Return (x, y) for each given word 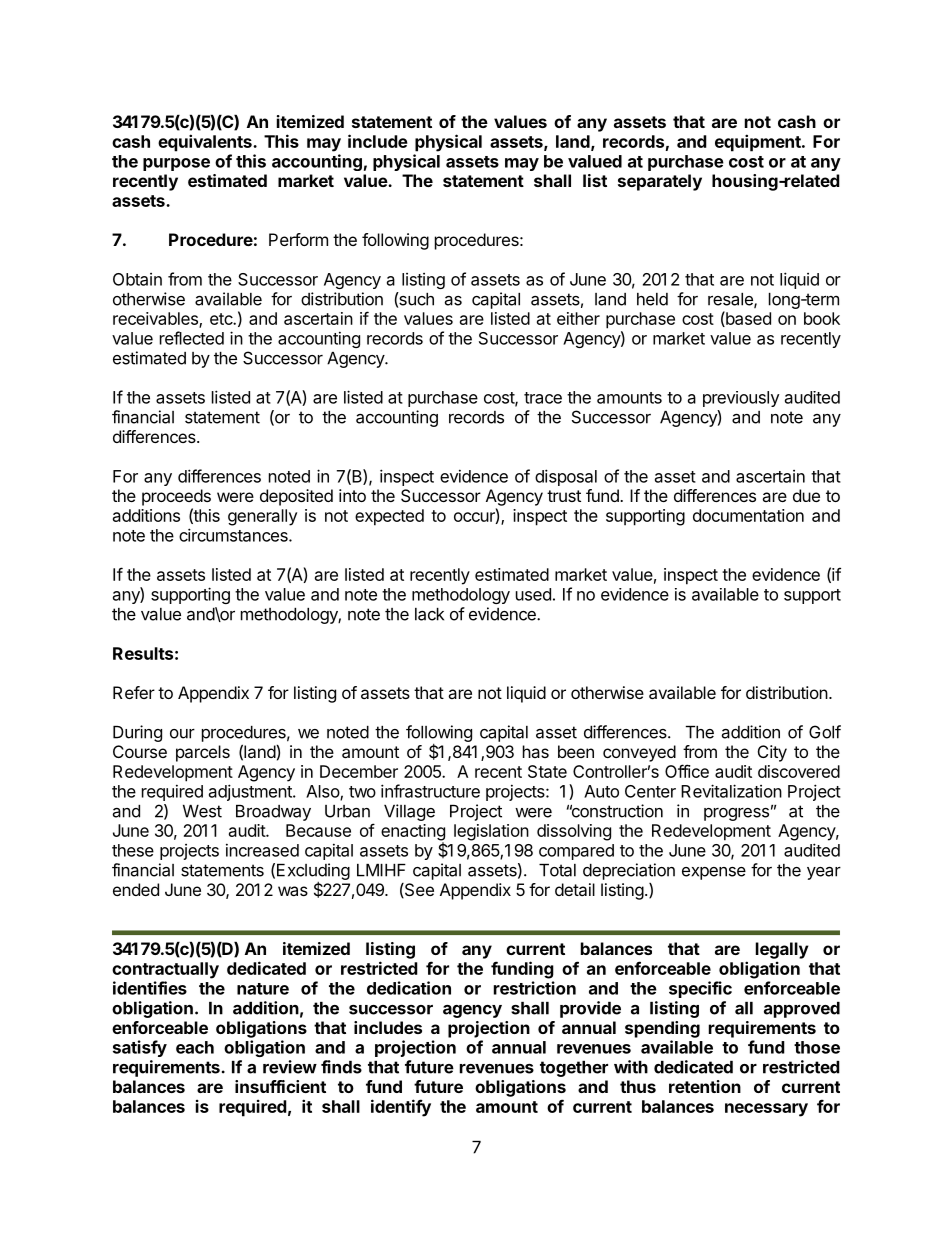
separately (660, 182)
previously (741, 399)
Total (557, 870)
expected (389, 517)
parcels (203, 753)
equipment (759, 143)
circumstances (234, 535)
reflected (192, 338)
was (293, 891)
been (576, 751)
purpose (176, 164)
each (195, 1047)
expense (714, 873)
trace (543, 398)
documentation (748, 515)
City (772, 753)
